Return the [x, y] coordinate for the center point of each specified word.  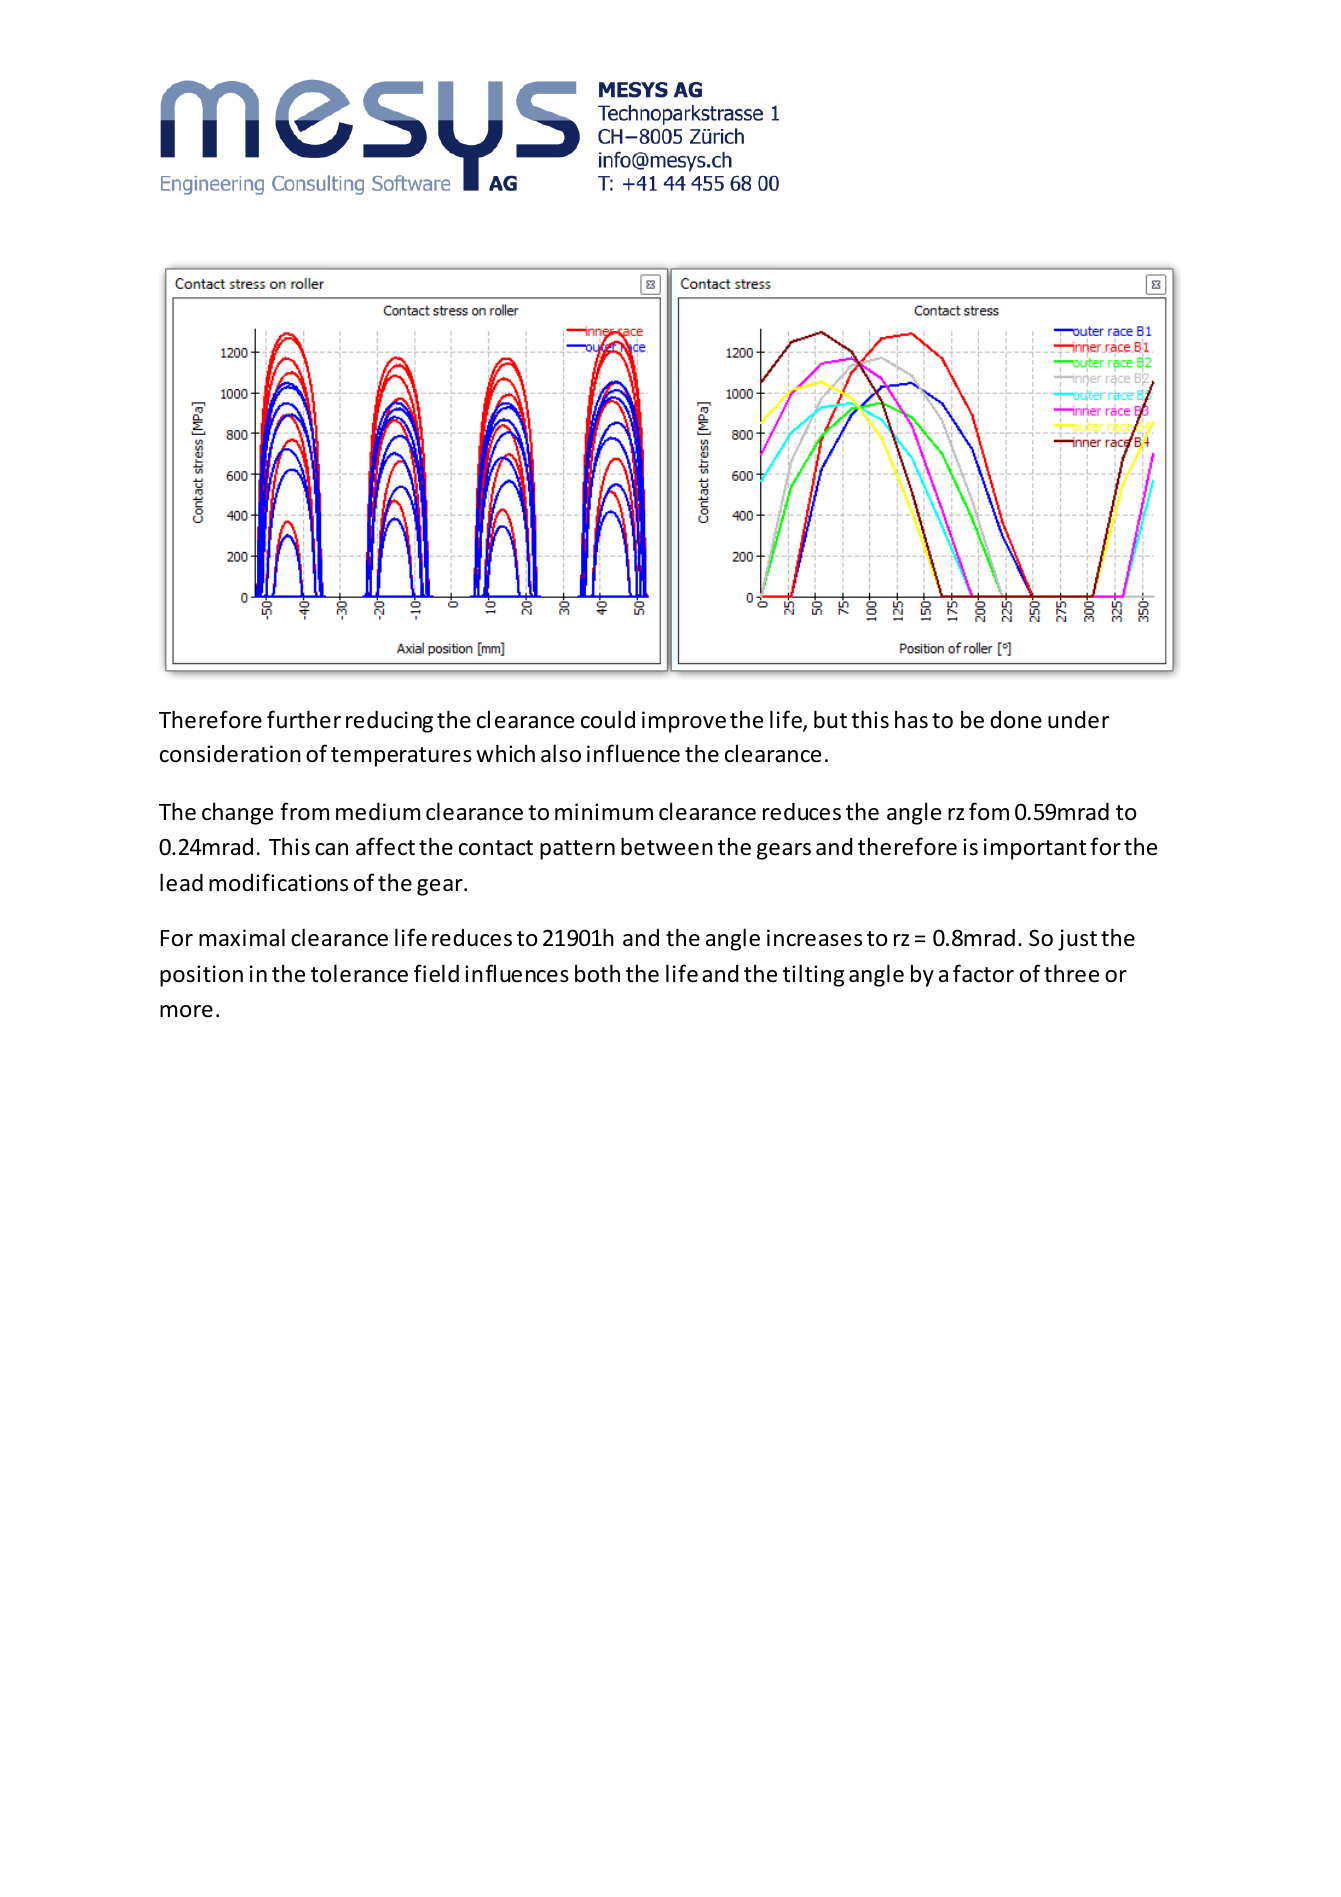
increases [814, 938]
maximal [242, 937]
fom [989, 811]
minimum [604, 812]
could [608, 719]
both [597, 973]
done [1016, 720]
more [186, 1011]
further [304, 719]
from [304, 811]
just [1077, 940]
